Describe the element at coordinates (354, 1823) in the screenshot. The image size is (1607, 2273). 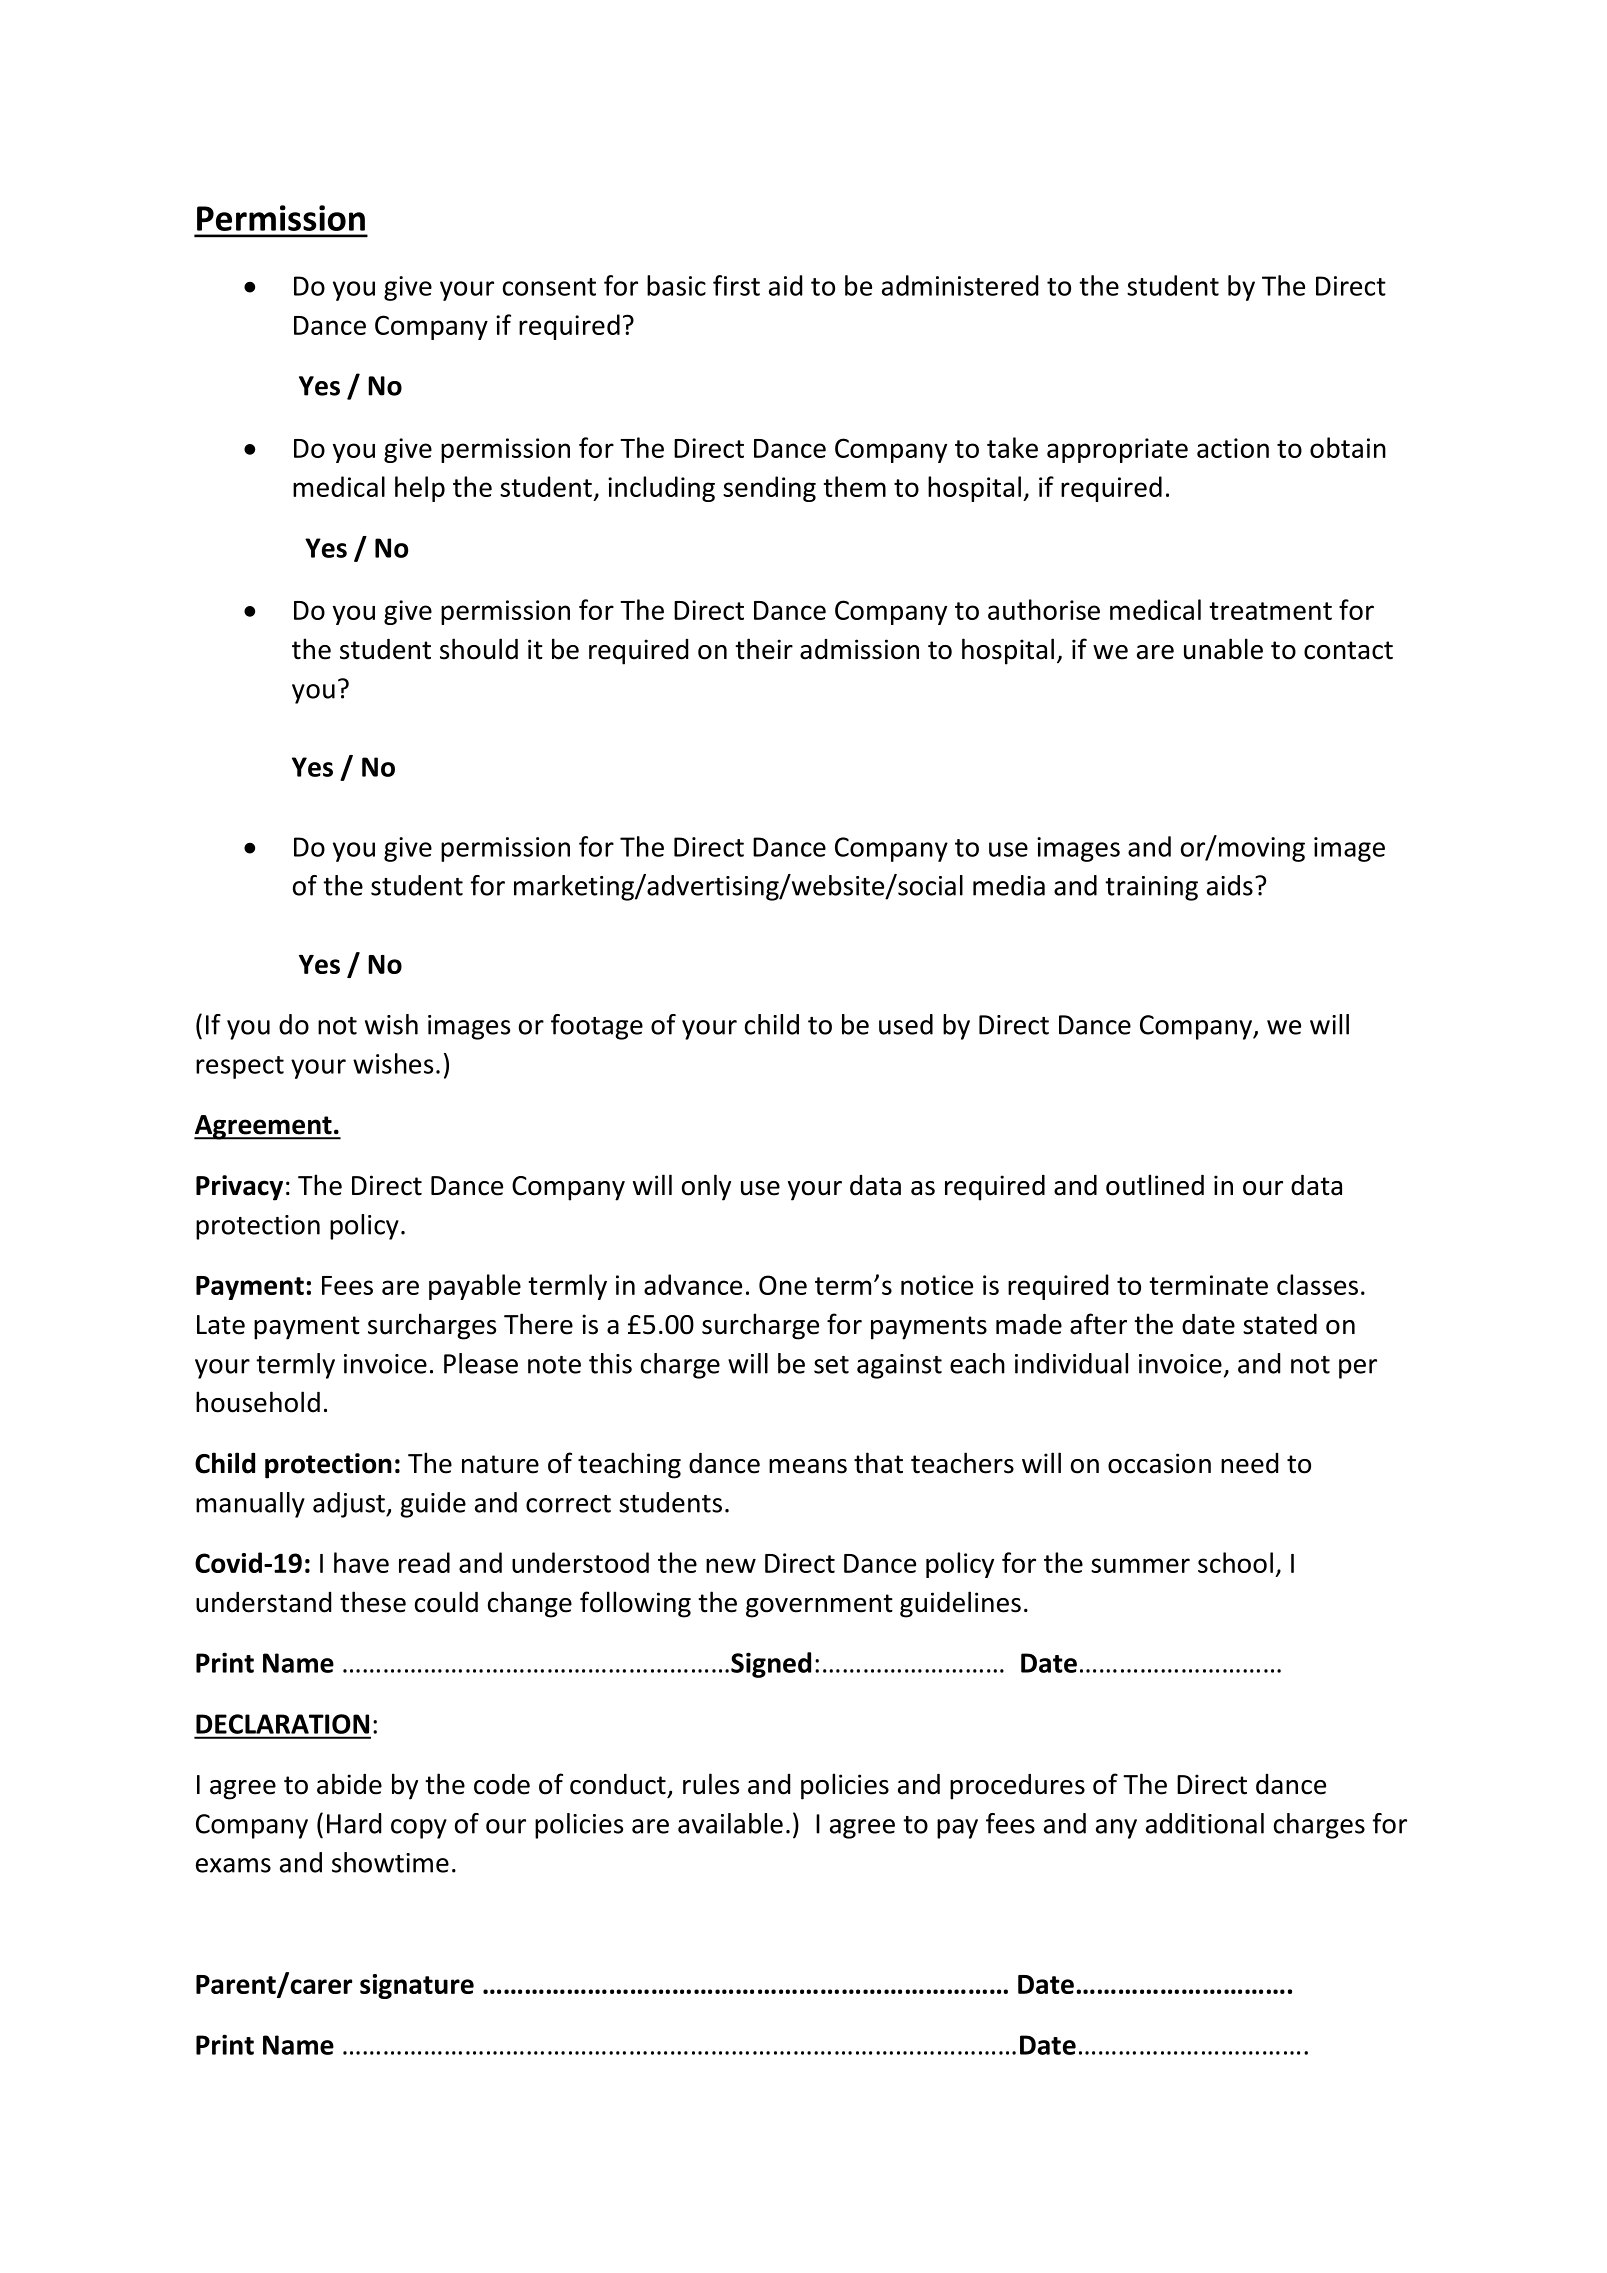
I see `Hard` at that location.
